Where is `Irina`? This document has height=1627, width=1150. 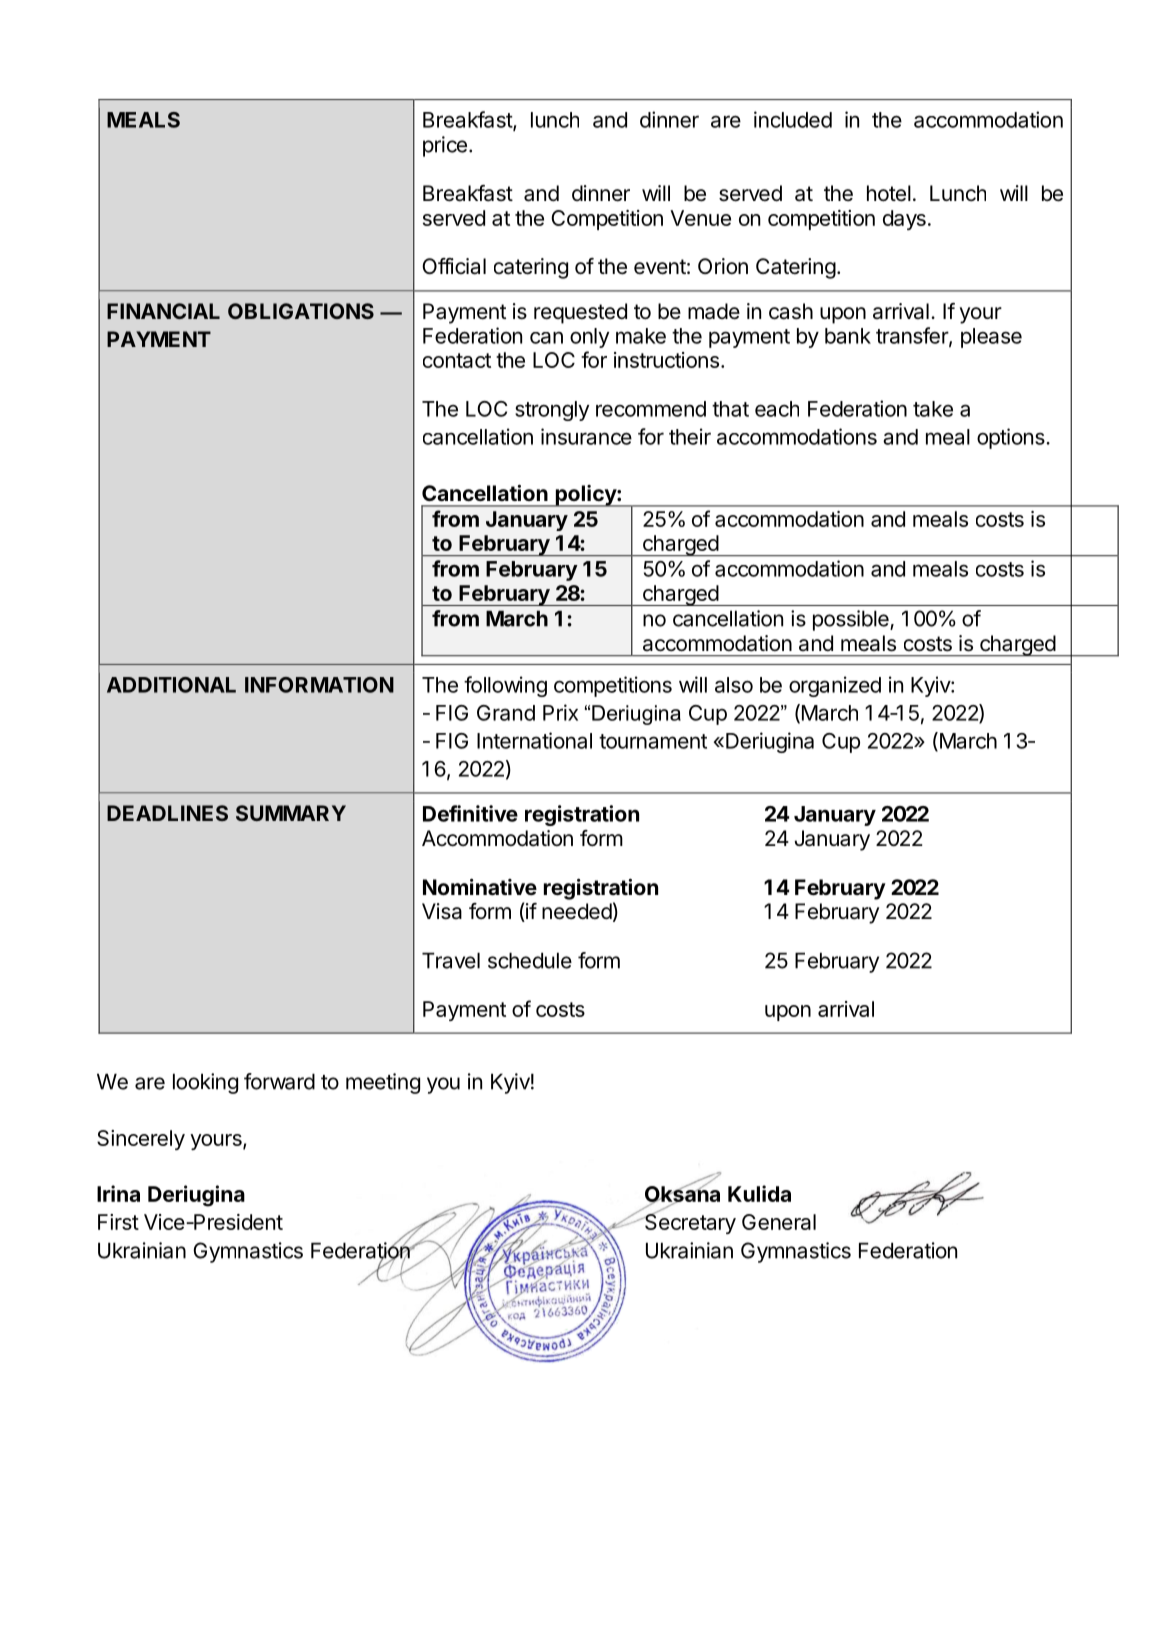
Irina is located at coordinates (118, 1193).
